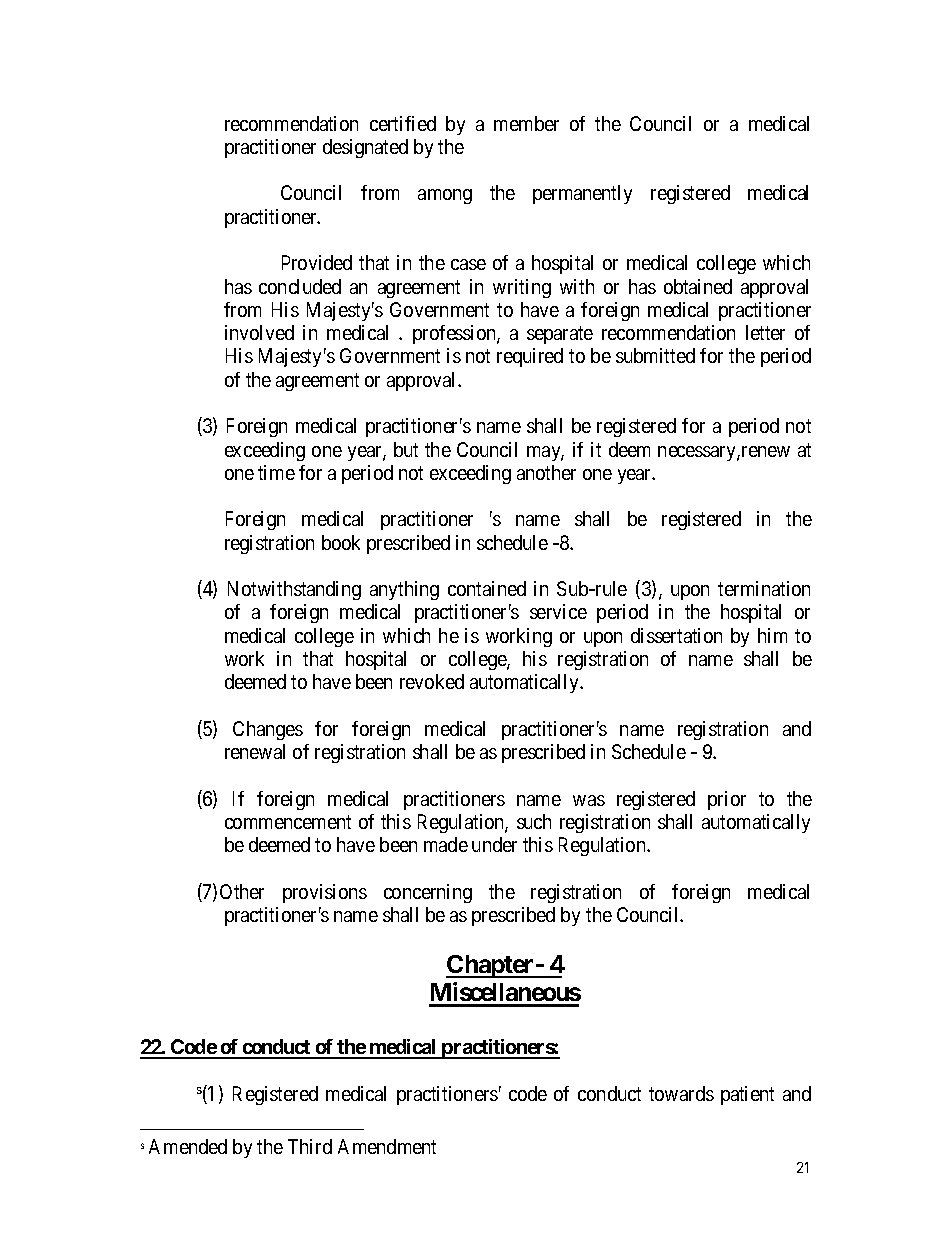  Describe the element at coordinates (655, 355) in the screenshot. I see `submitted` at that location.
